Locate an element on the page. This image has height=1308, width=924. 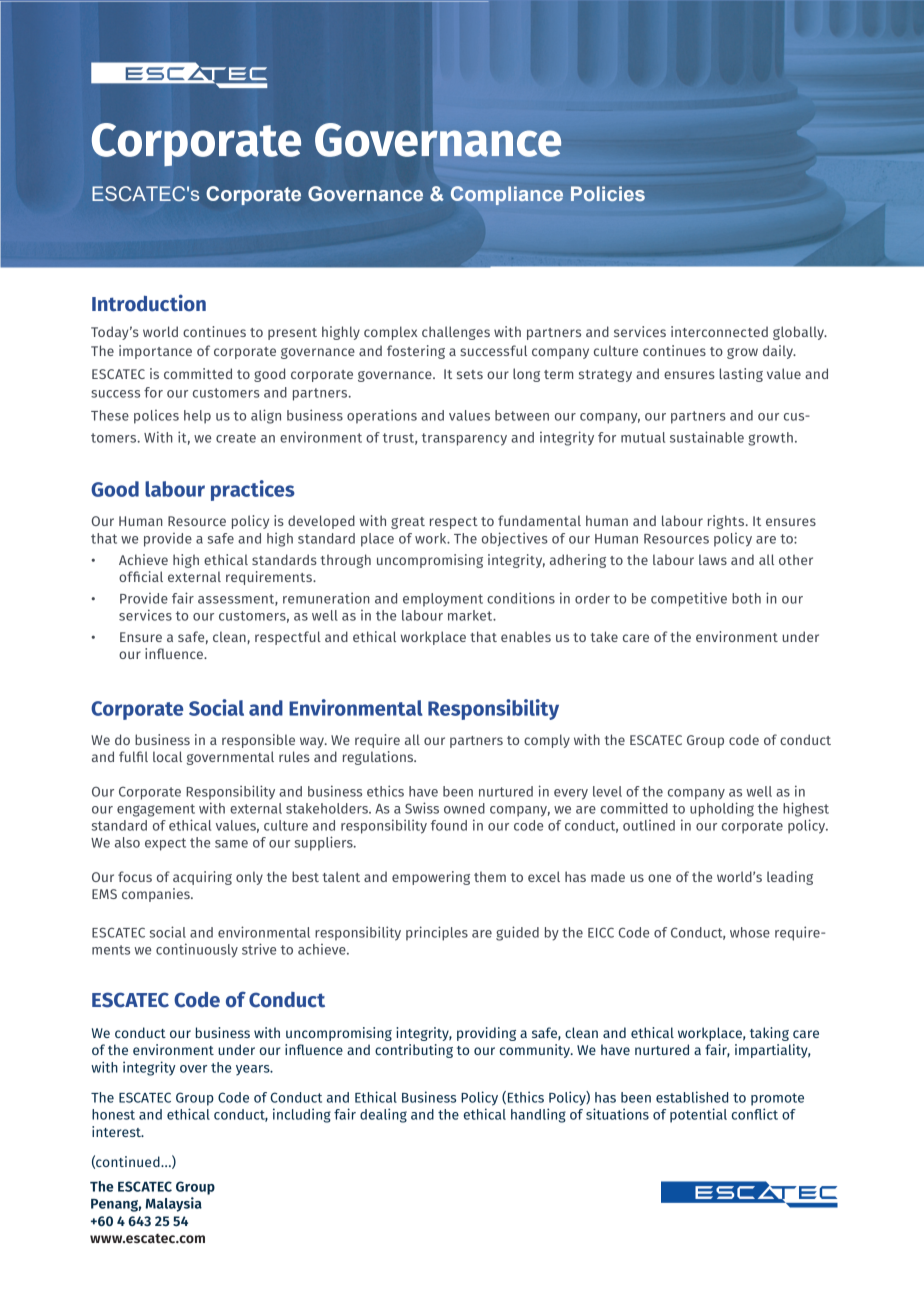
dealing is located at coordinates (383, 1115).
